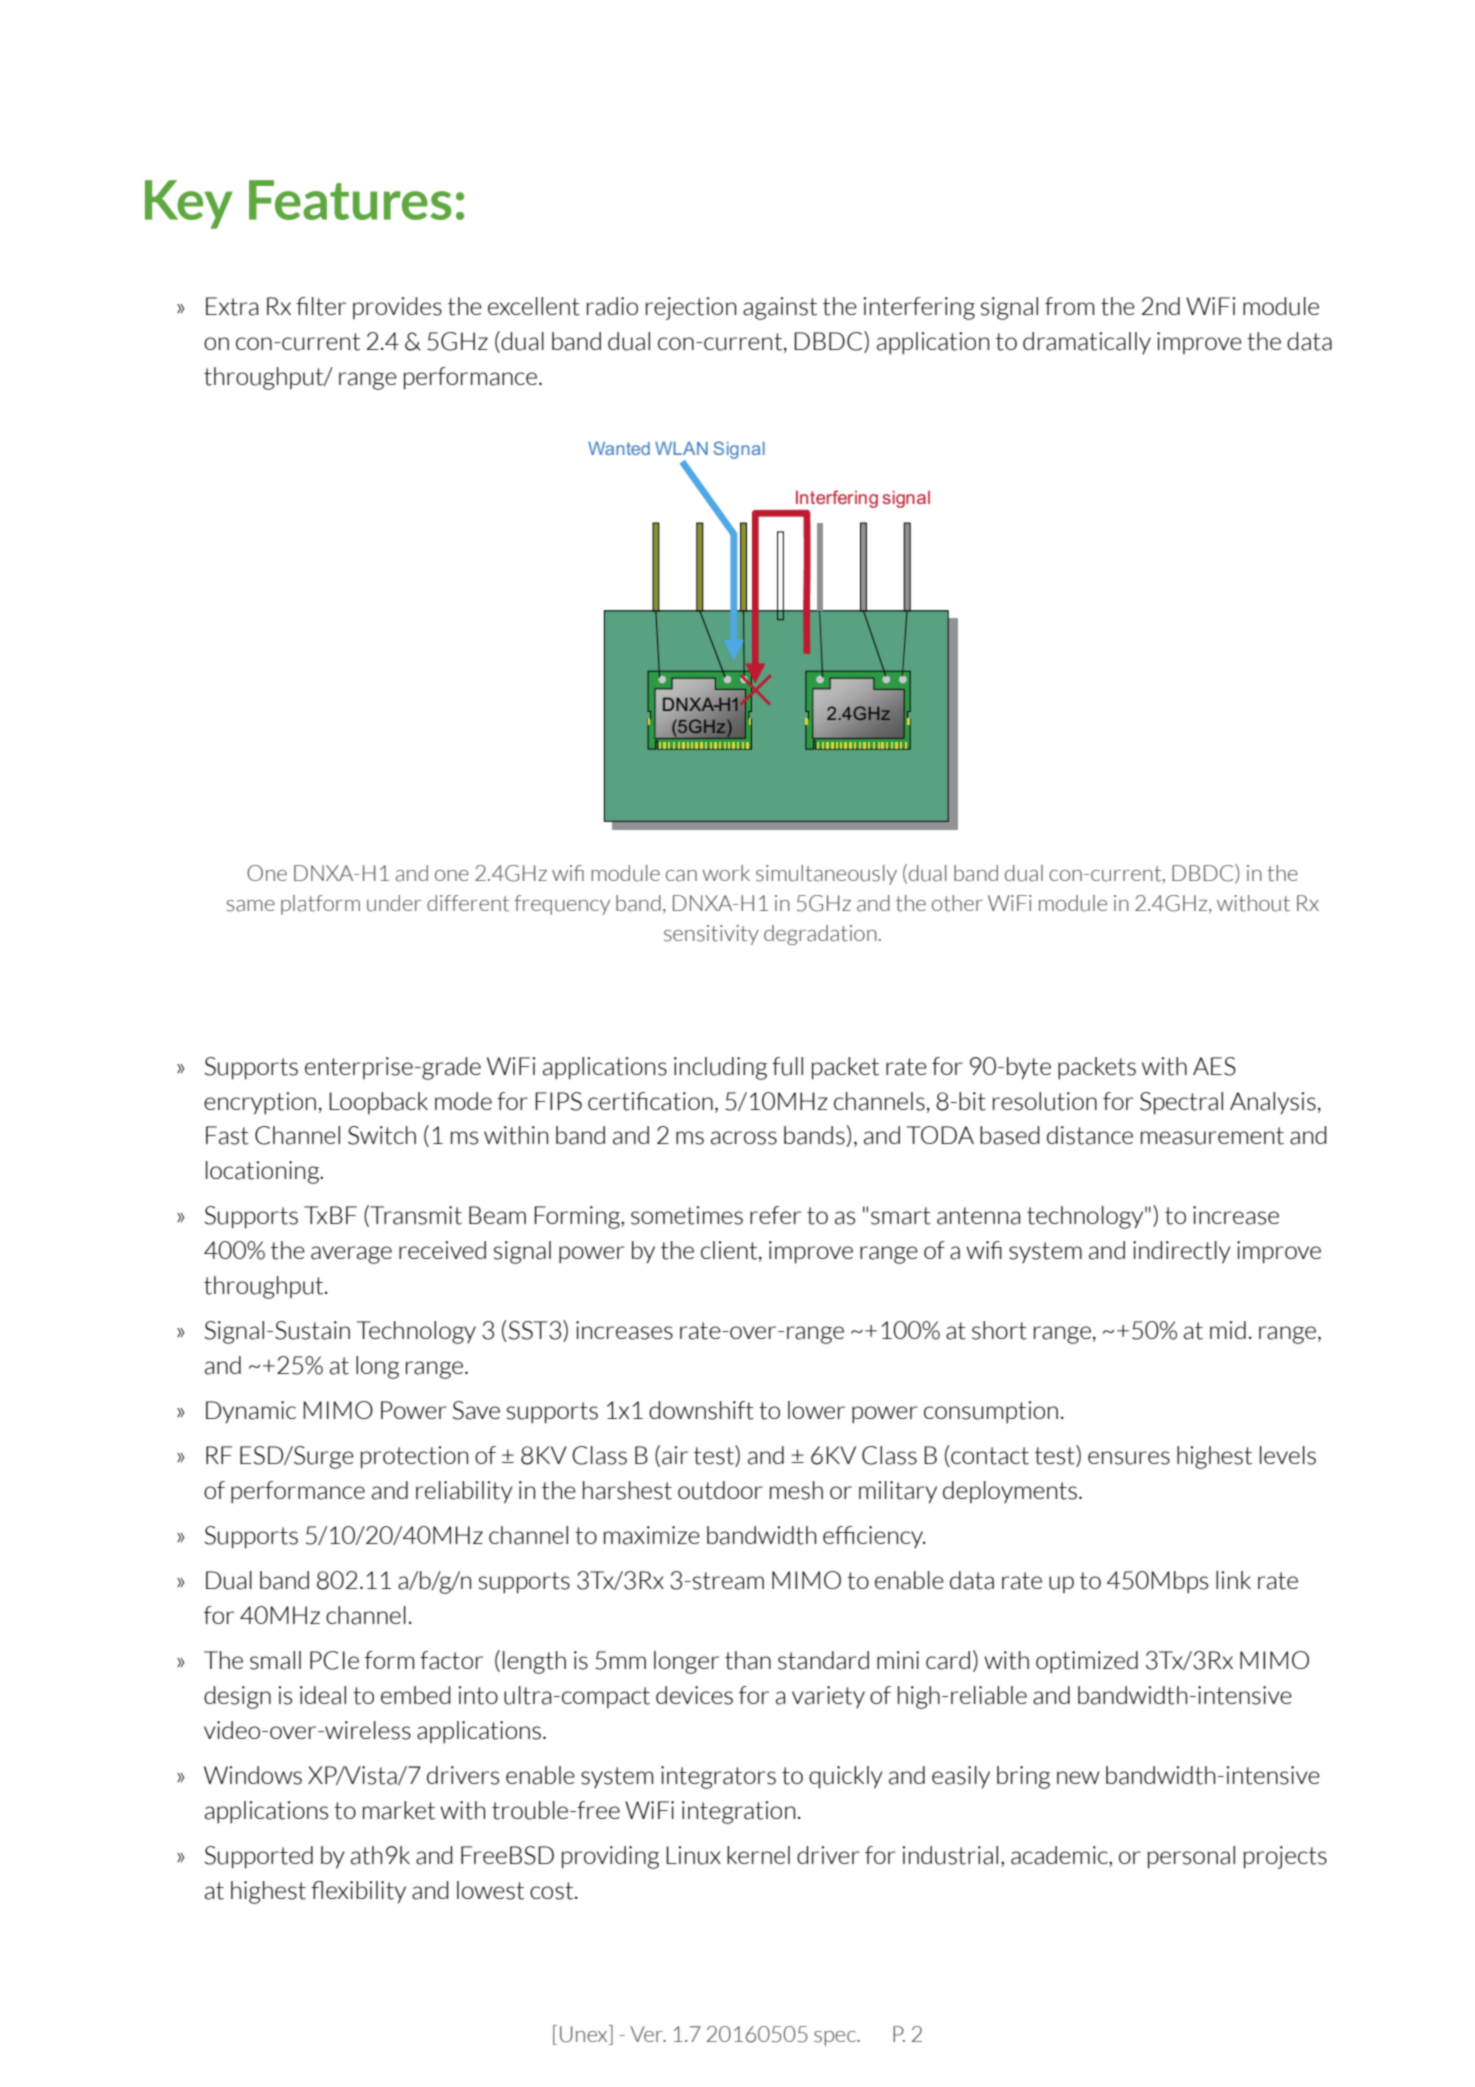 The height and width of the image is (2087, 1475). Describe the element at coordinates (1069, 306) in the image. I see `from` at that location.
